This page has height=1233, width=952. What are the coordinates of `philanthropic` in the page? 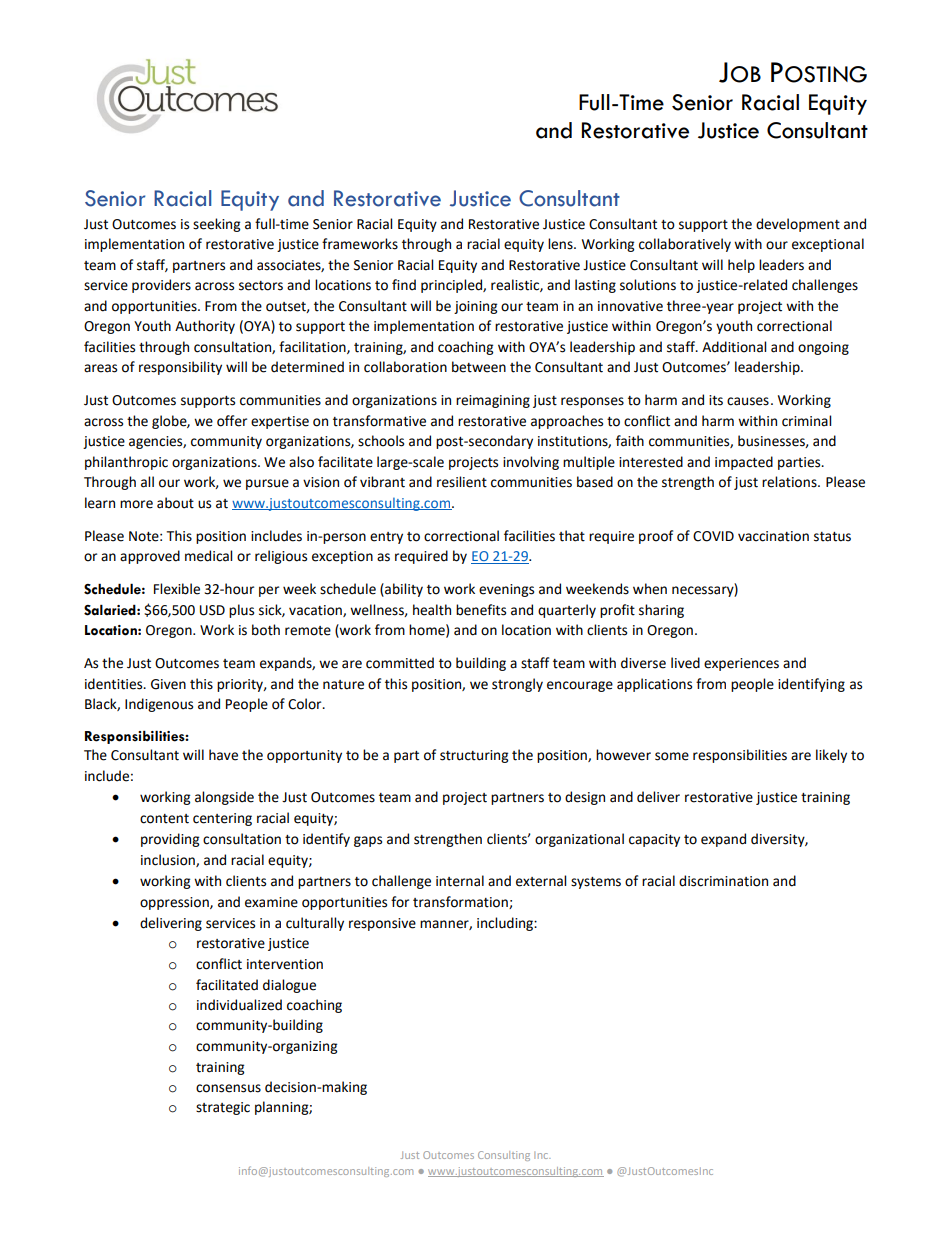 It's located at (126, 463).
